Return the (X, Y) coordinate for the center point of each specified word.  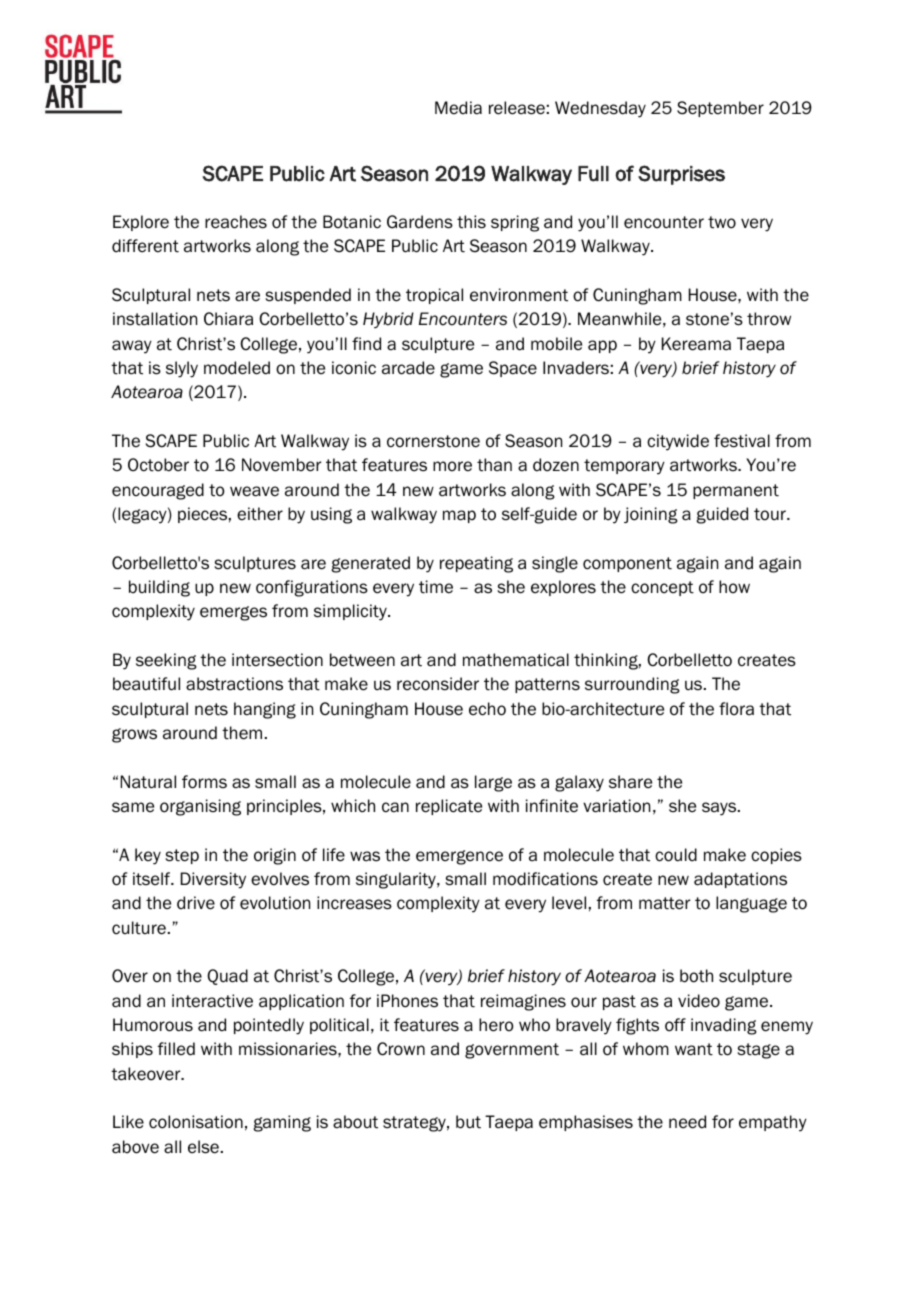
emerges (233, 613)
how (734, 587)
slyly (182, 369)
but (468, 1122)
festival (742, 441)
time (436, 587)
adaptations (740, 880)
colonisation (196, 1122)
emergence (459, 857)
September (720, 109)
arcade (408, 368)
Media (458, 108)
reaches (236, 222)
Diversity (213, 880)
